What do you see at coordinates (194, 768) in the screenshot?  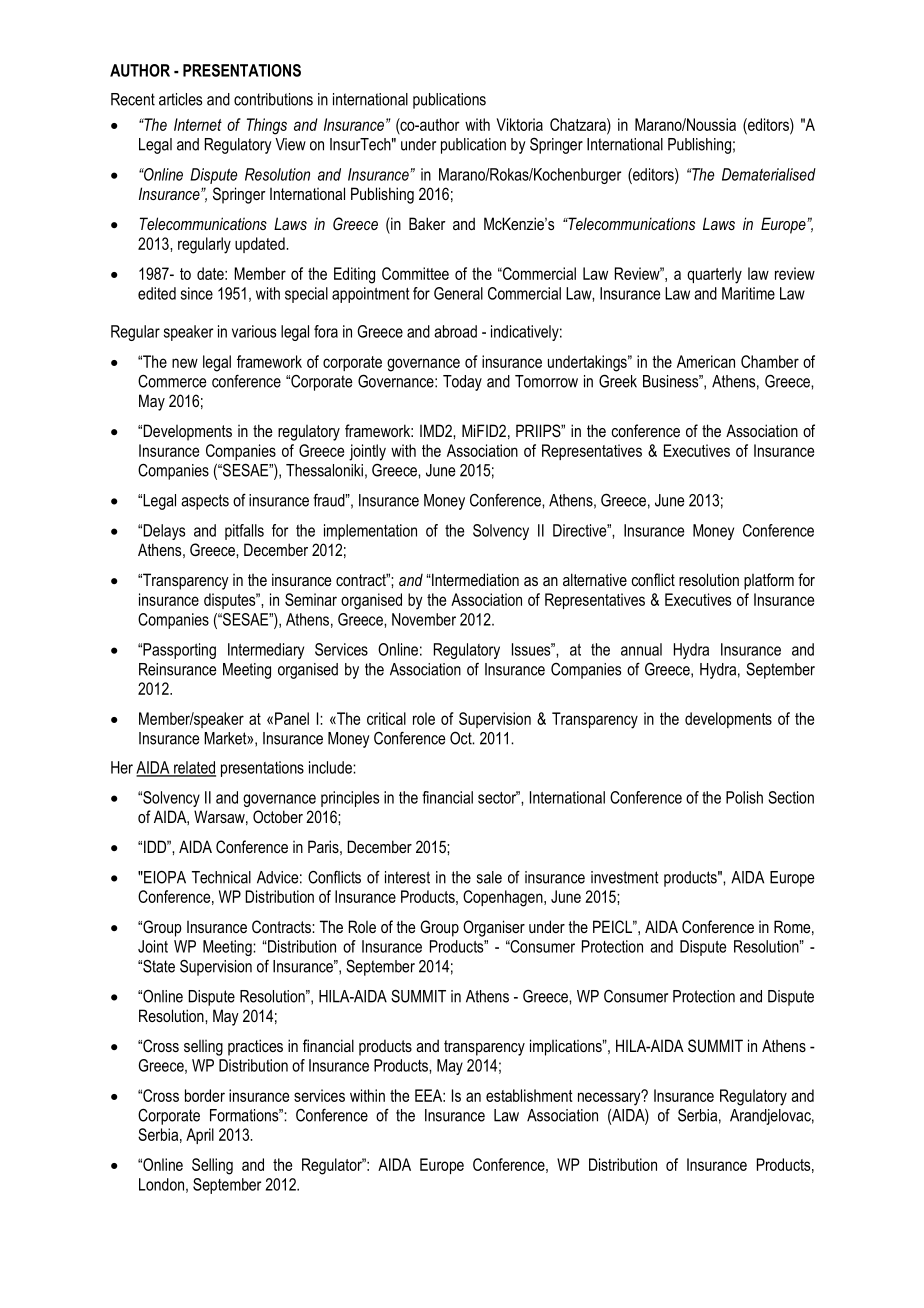 I see `related` at bounding box center [194, 768].
